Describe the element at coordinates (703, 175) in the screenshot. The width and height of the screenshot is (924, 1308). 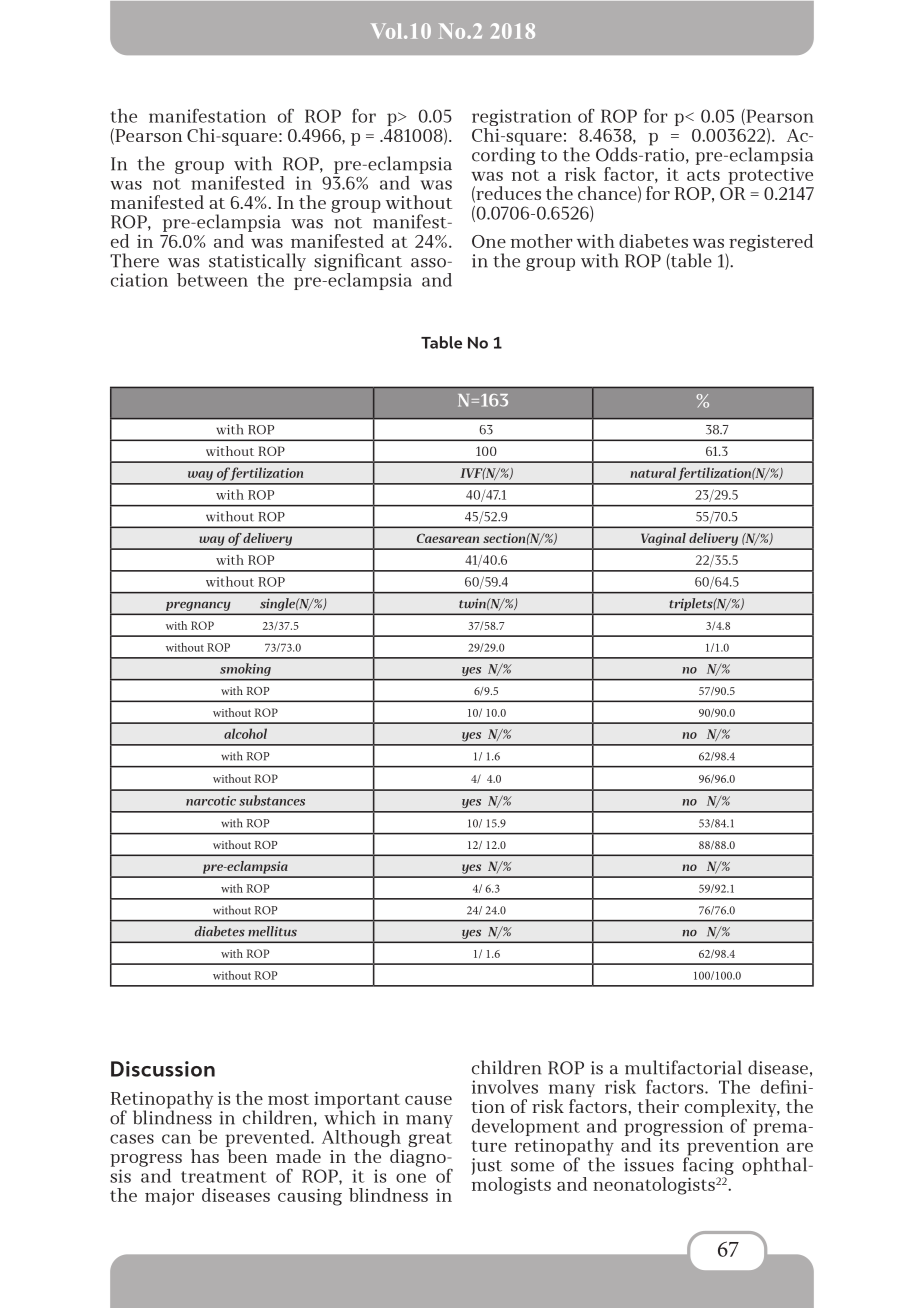
I see `acts` at that location.
